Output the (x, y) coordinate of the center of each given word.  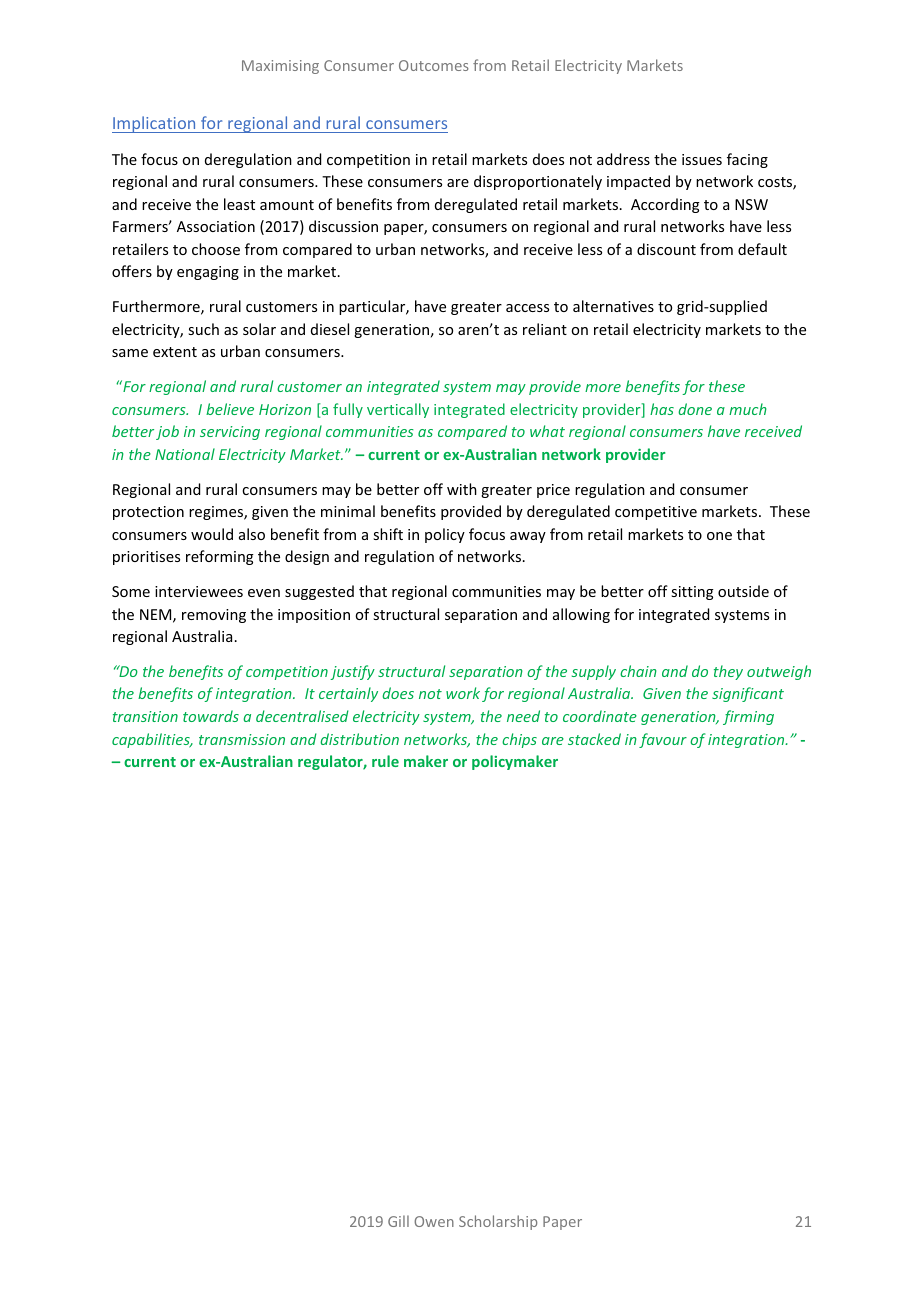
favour (663, 740)
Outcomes (434, 65)
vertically (398, 410)
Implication (155, 124)
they (728, 672)
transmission (242, 739)
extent (175, 352)
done (695, 409)
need (523, 716)
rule (385, 761)
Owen (434, 1221)
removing (214, 616)
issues (702, 159)
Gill (398, 1221)
